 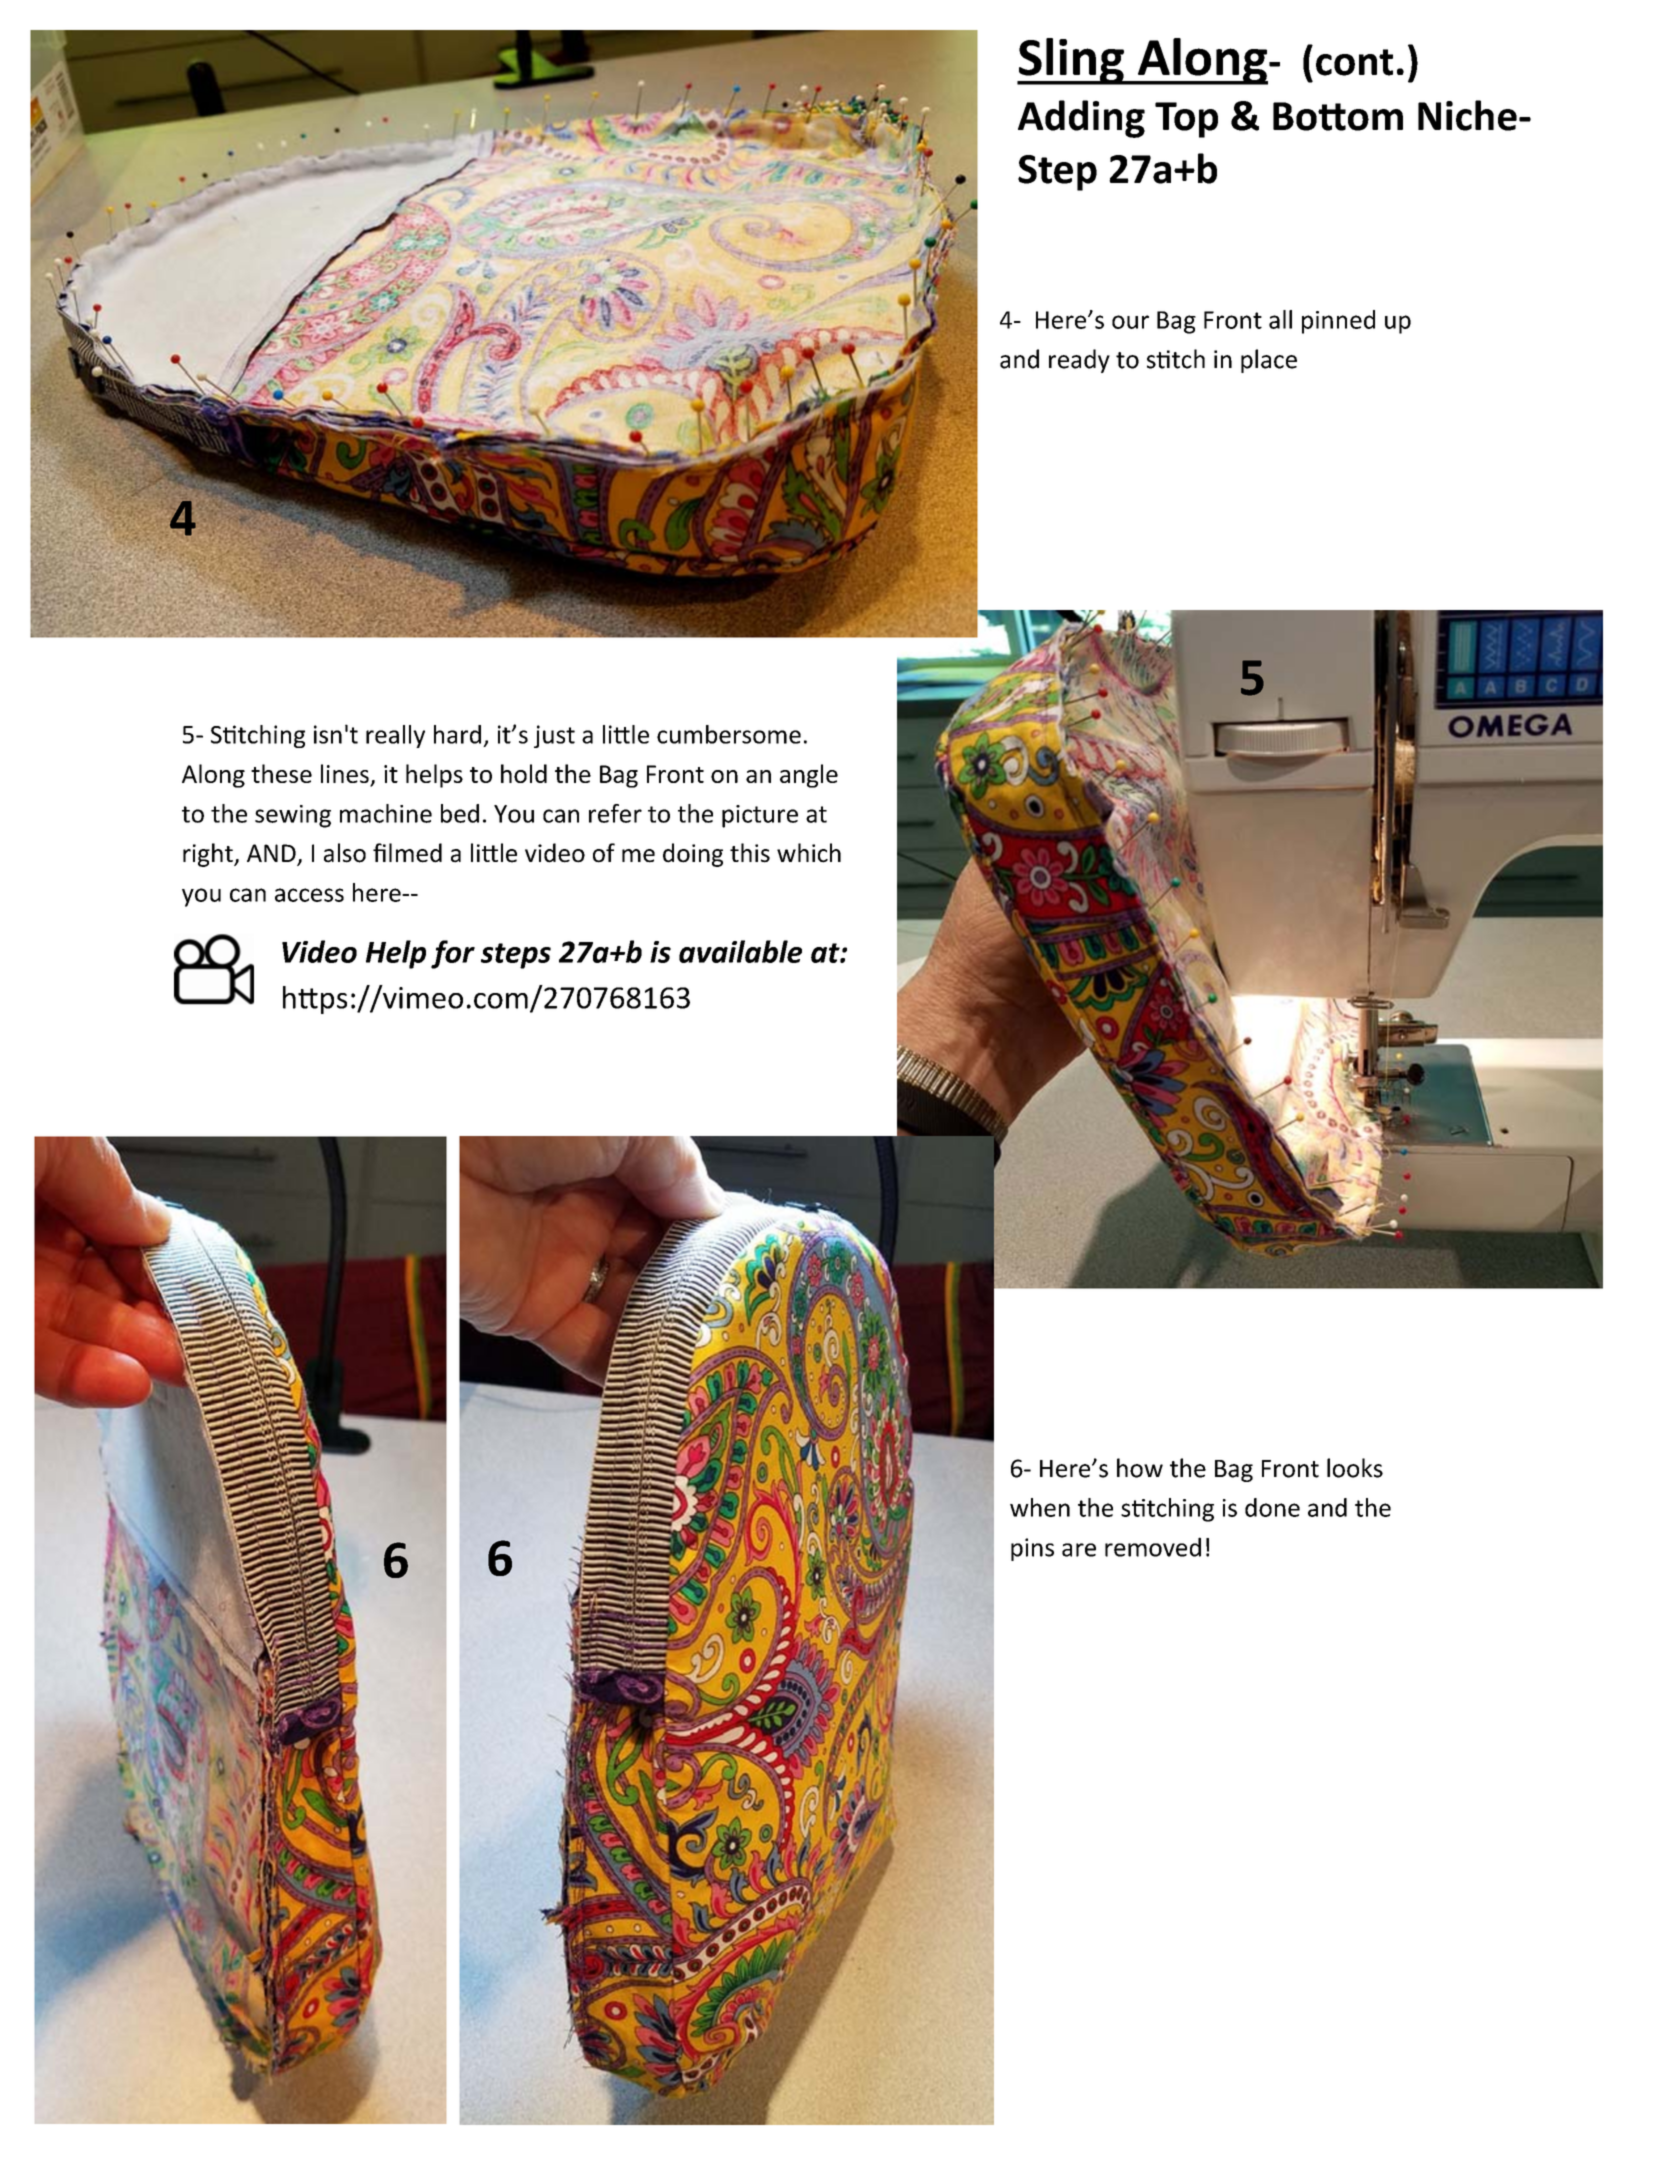 I want to click on done, so click(x=1272, y=1507).
